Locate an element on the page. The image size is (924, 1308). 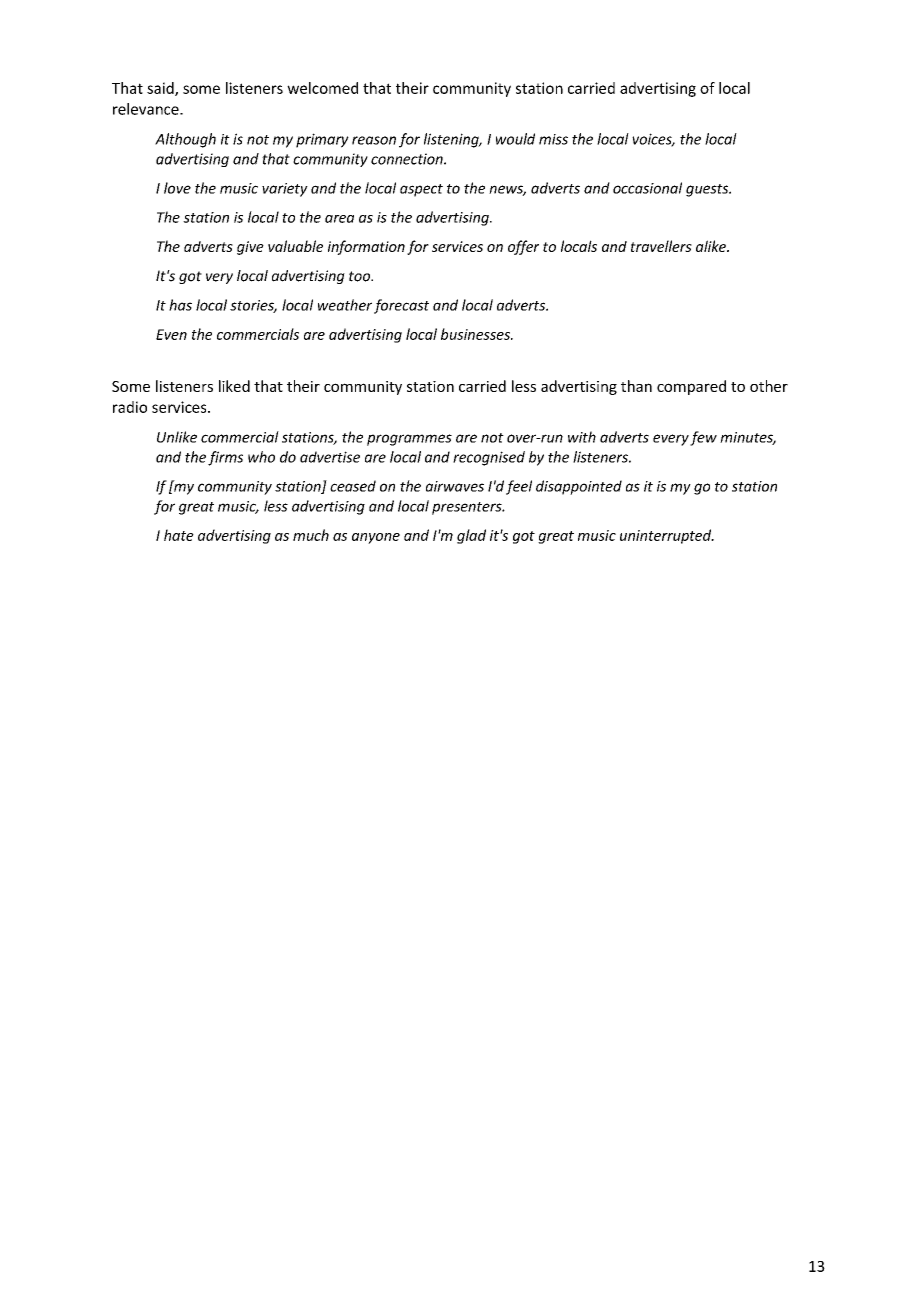
would is located at coordinates (515, 139).
